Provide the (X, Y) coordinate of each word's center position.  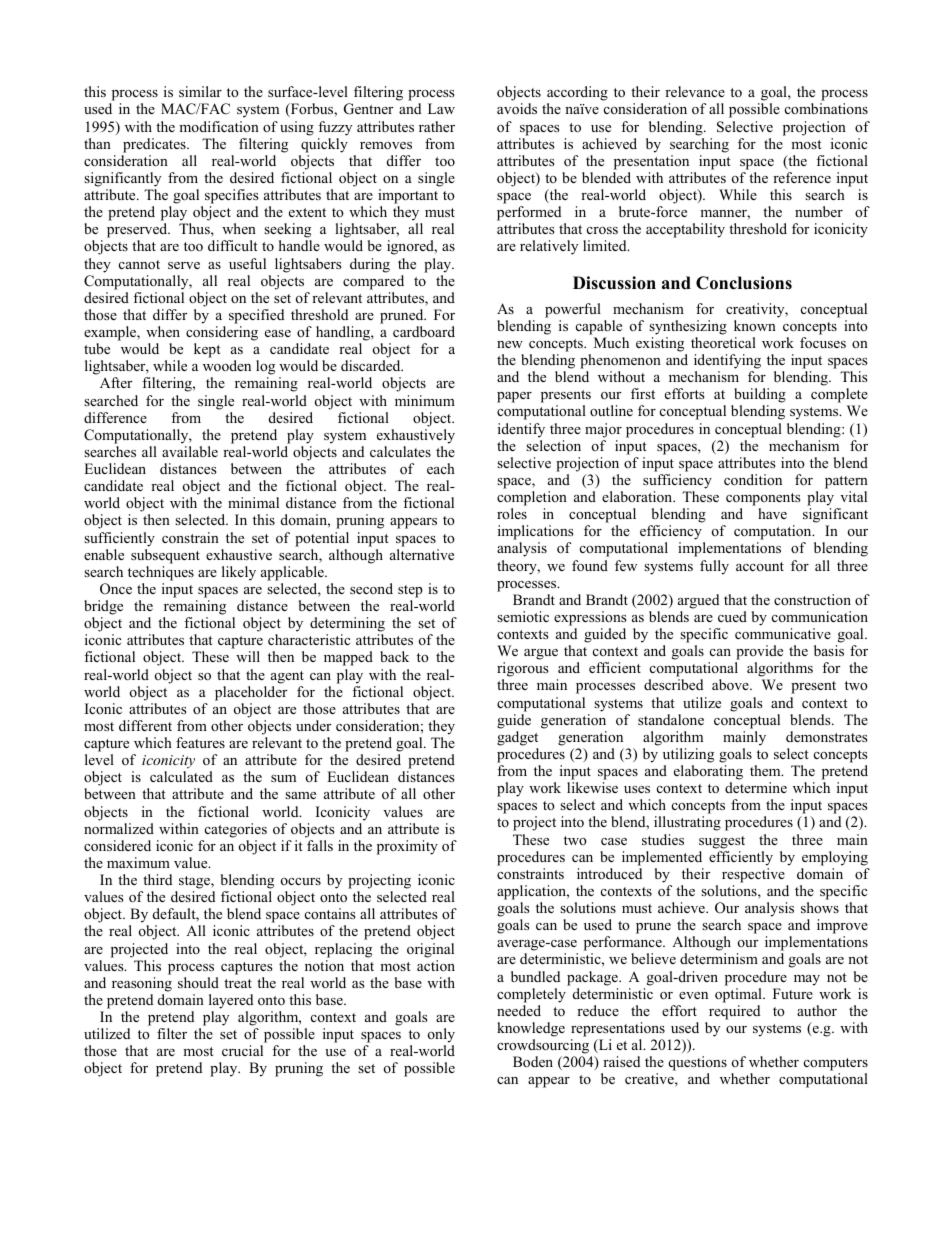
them (766, 770)
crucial (242, 1050)
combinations (826, 108)
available (190, 451)
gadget (517, 738)
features (200, 742)
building (759, 397)
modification (219, 126)
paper (514, 397)
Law (441, 108)
